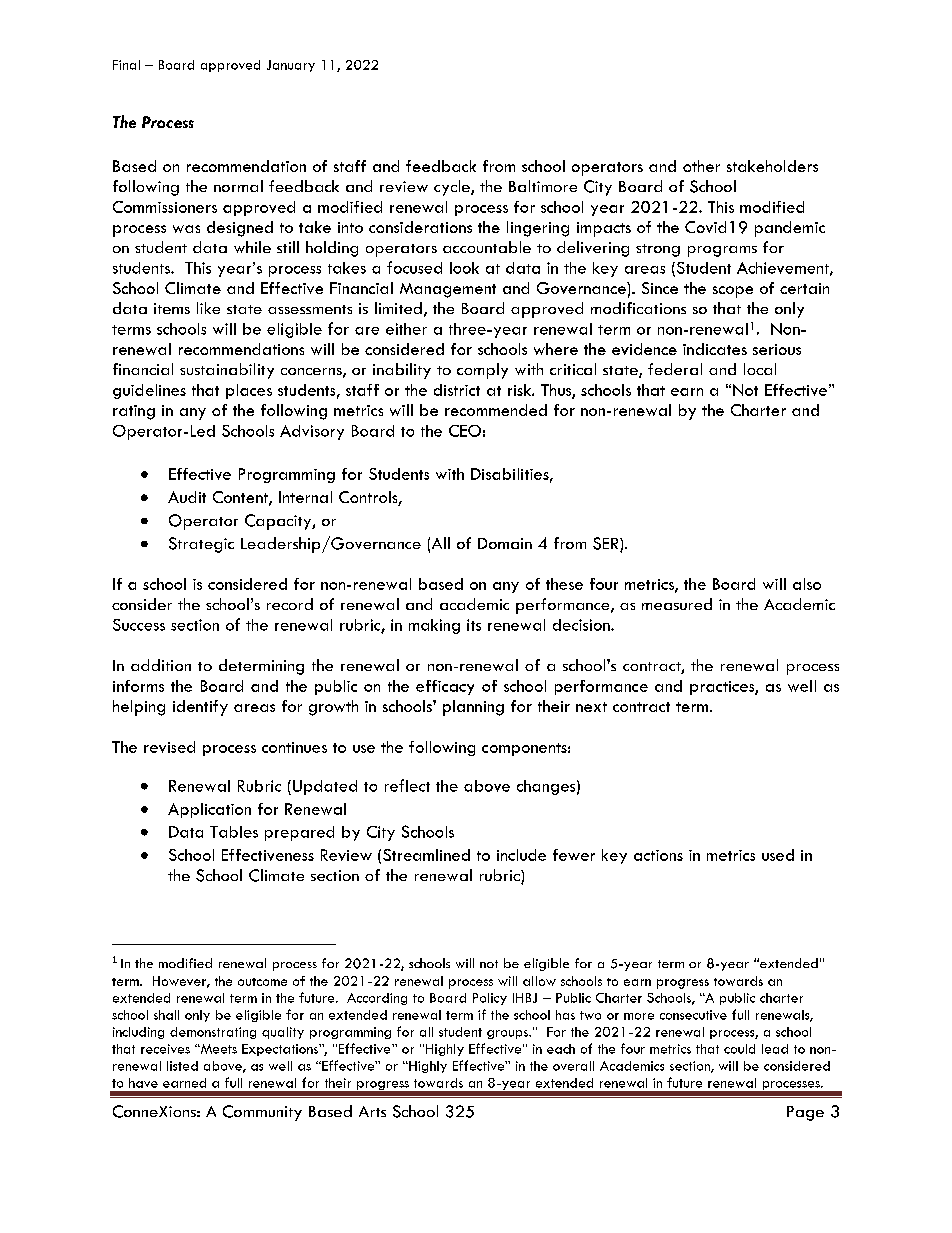 This screenshot has width=952, height=1233. What do you see at coordinates (474, 625) in the screenshot?
I see `its` at bounding box center [474, 625].
